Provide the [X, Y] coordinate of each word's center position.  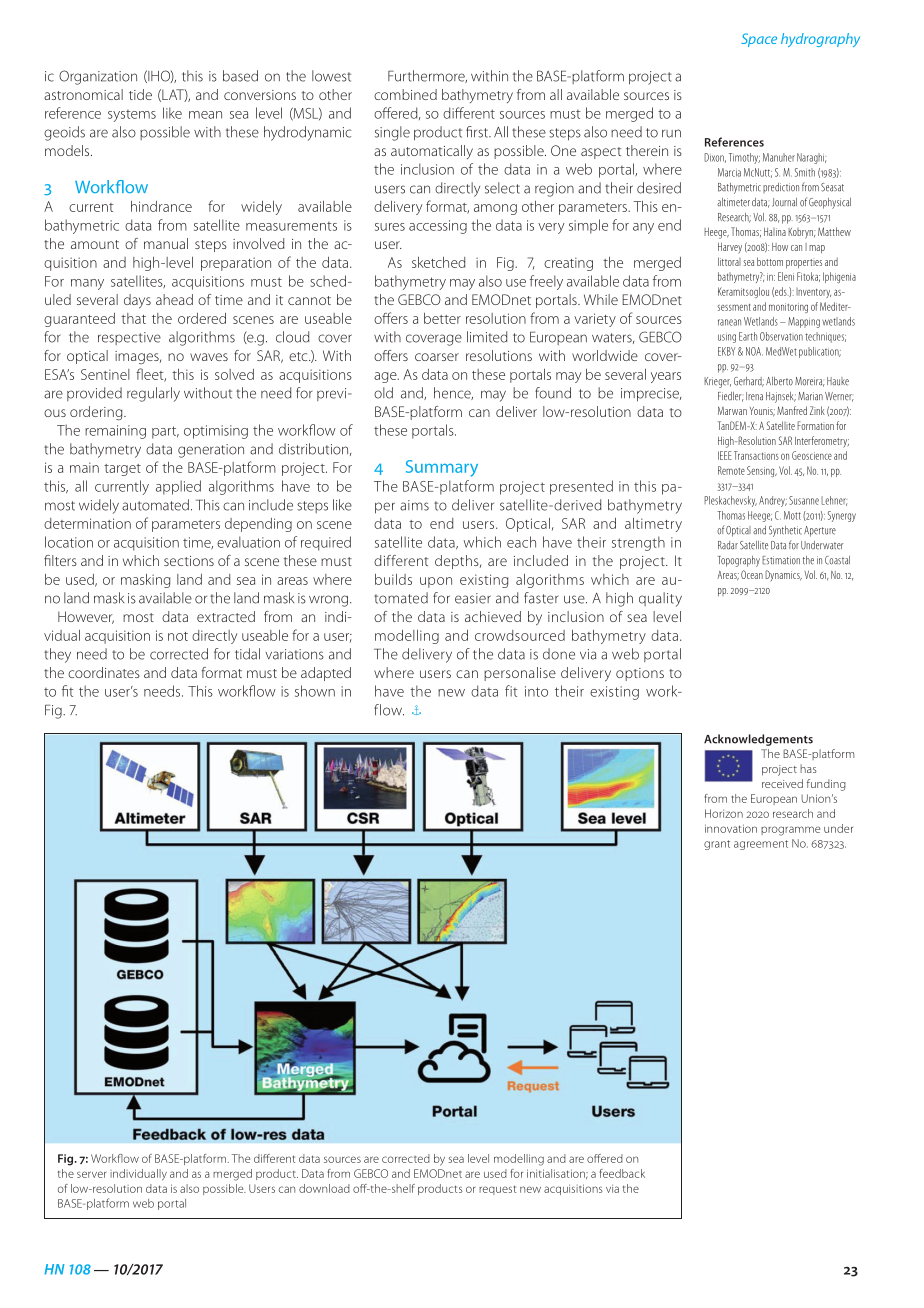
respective [129, 338]
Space [759, 40]
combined [405, 94]
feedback [622, 1173]
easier [473, 598]
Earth [748, 336]
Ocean [752, 574]
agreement [761, 845]
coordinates [104, 672]
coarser [437, 357]
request [497, 1190]
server [91, 1174]
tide [140, 94]
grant [717, 845]
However [86, 617]
